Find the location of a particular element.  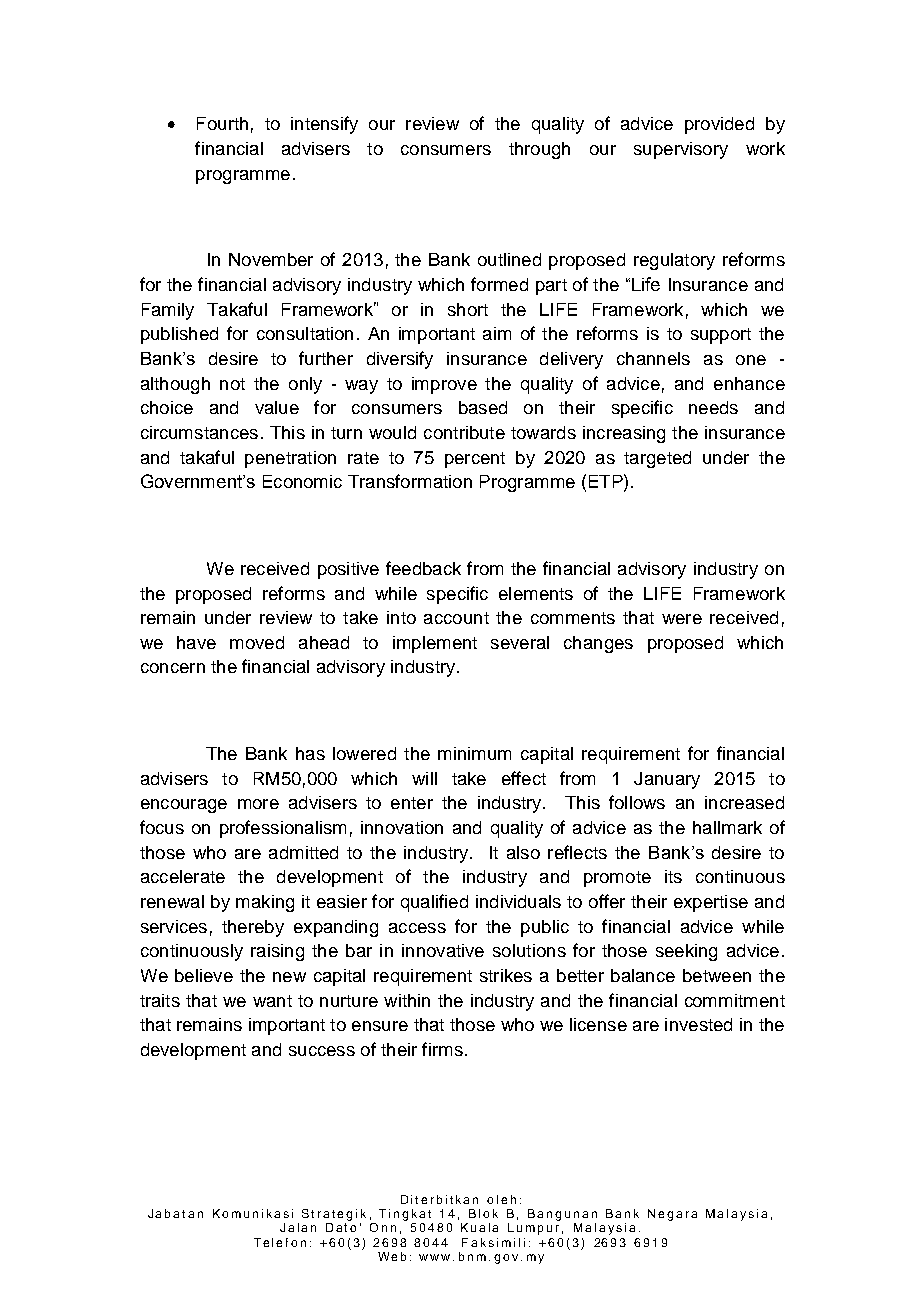

through is located at coordinates (539, 150).
